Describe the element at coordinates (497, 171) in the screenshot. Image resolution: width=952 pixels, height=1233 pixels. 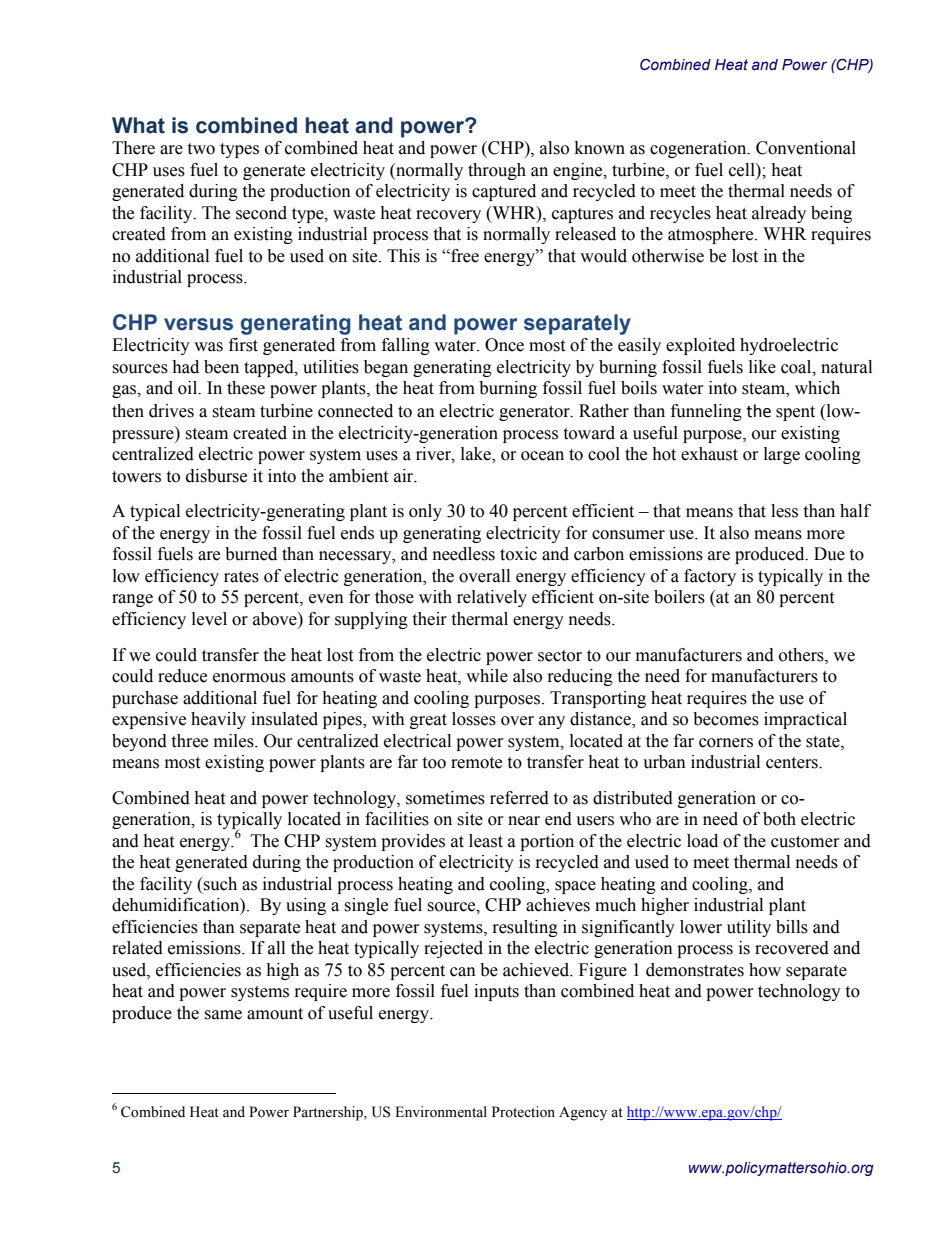
I see `through` at that location.
